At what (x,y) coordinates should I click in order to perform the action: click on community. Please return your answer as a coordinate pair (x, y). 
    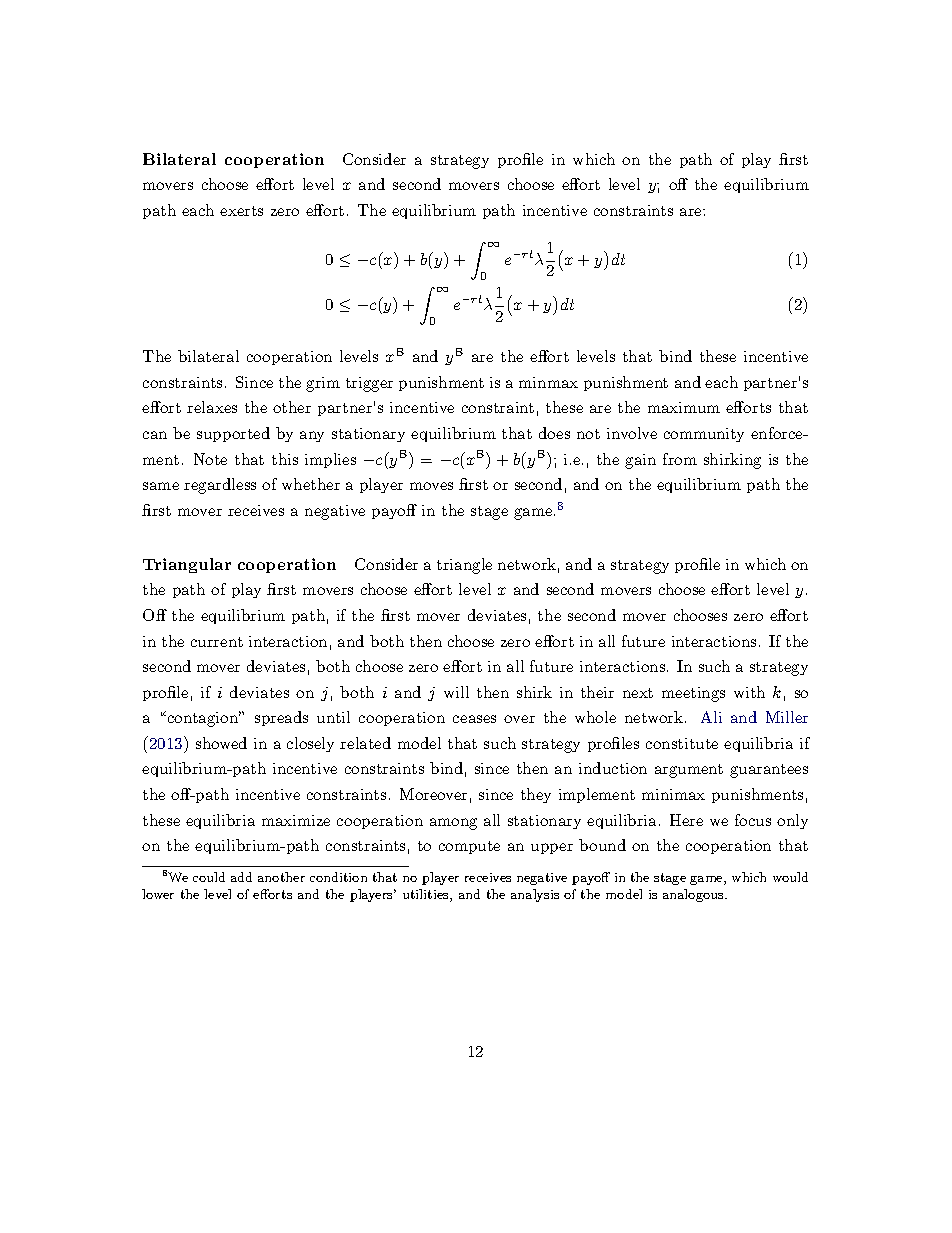
    Looking at the image, I should click on (704, 435).
